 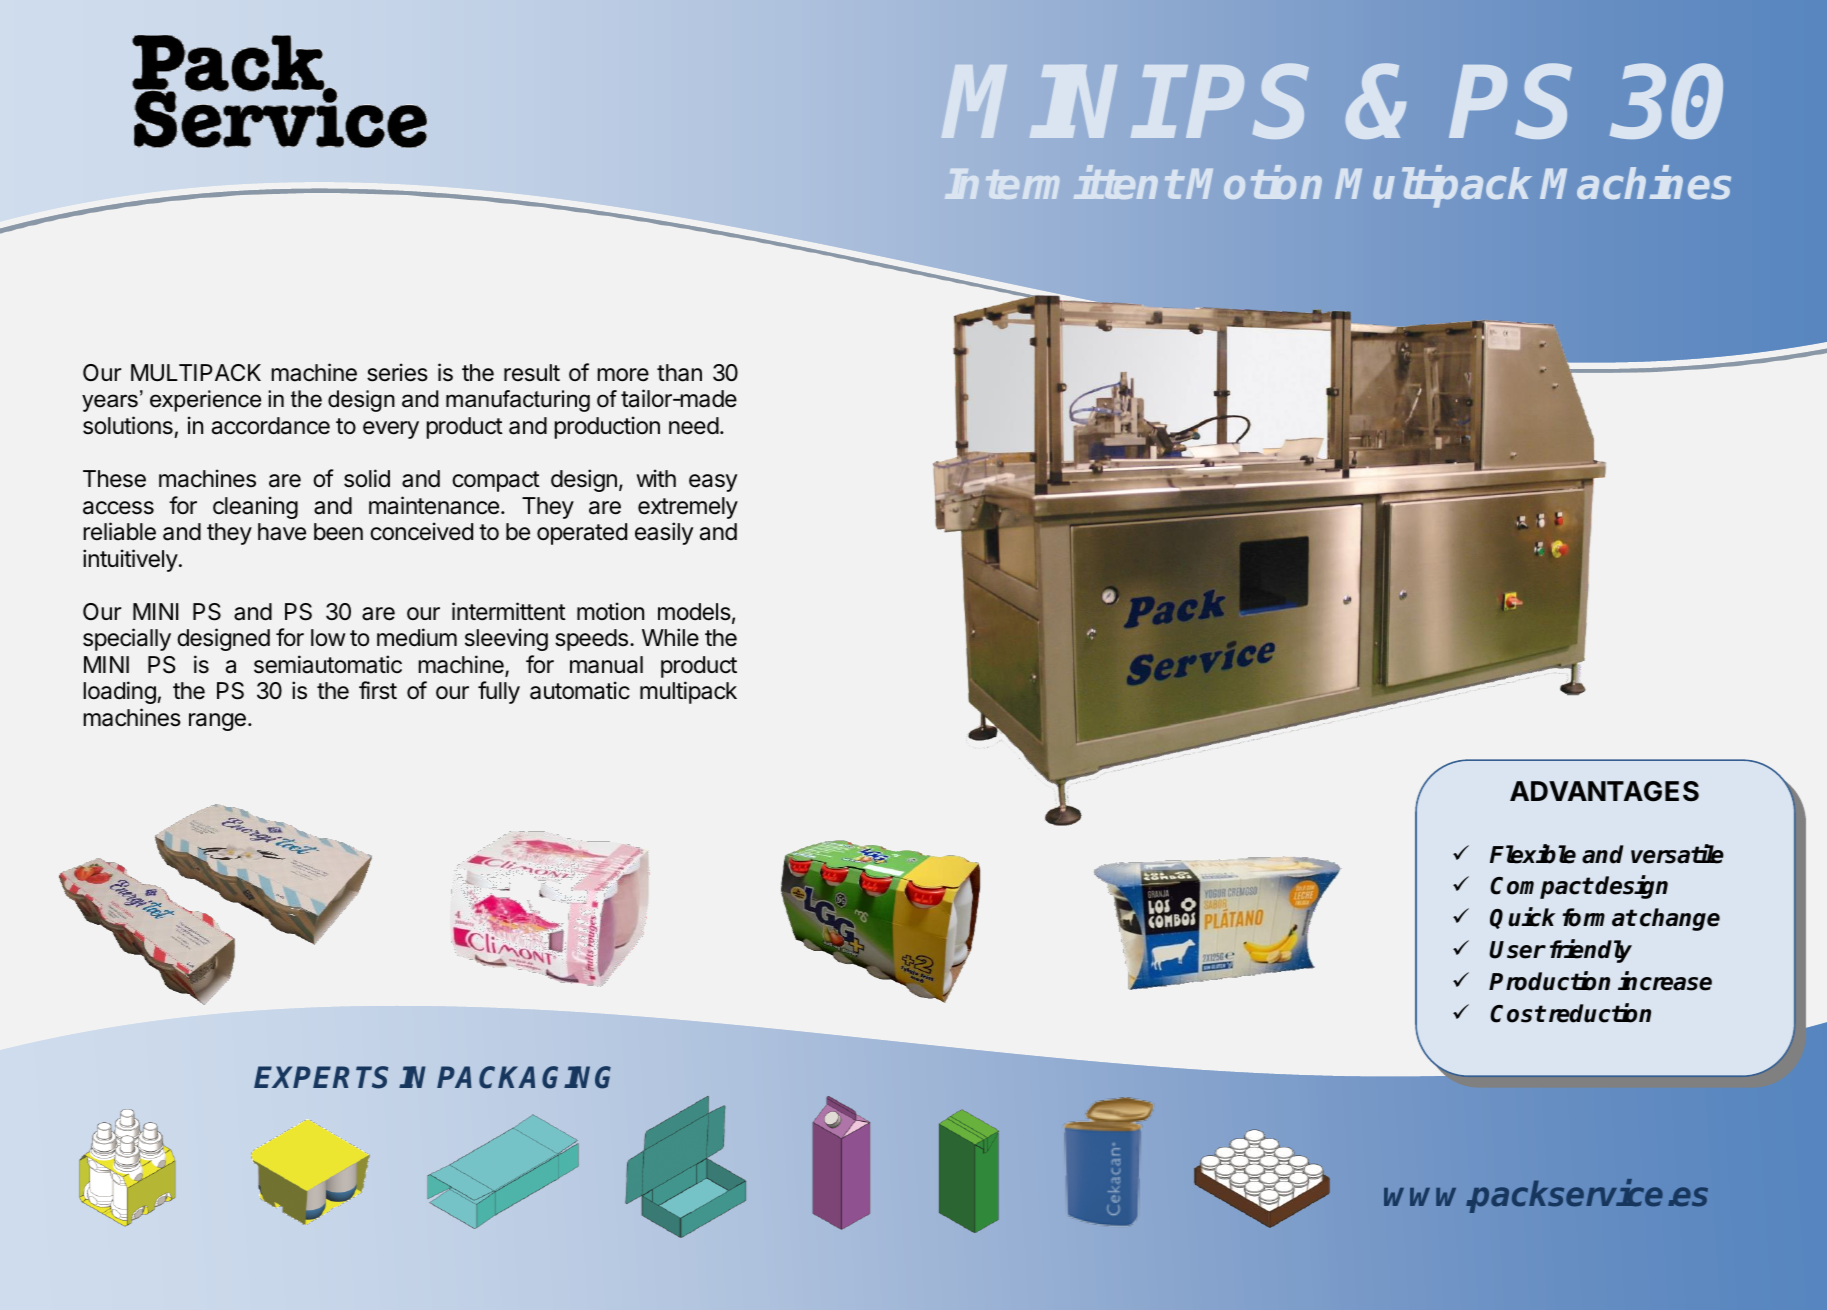 I want to click on need, so click(x=694, y=426).
